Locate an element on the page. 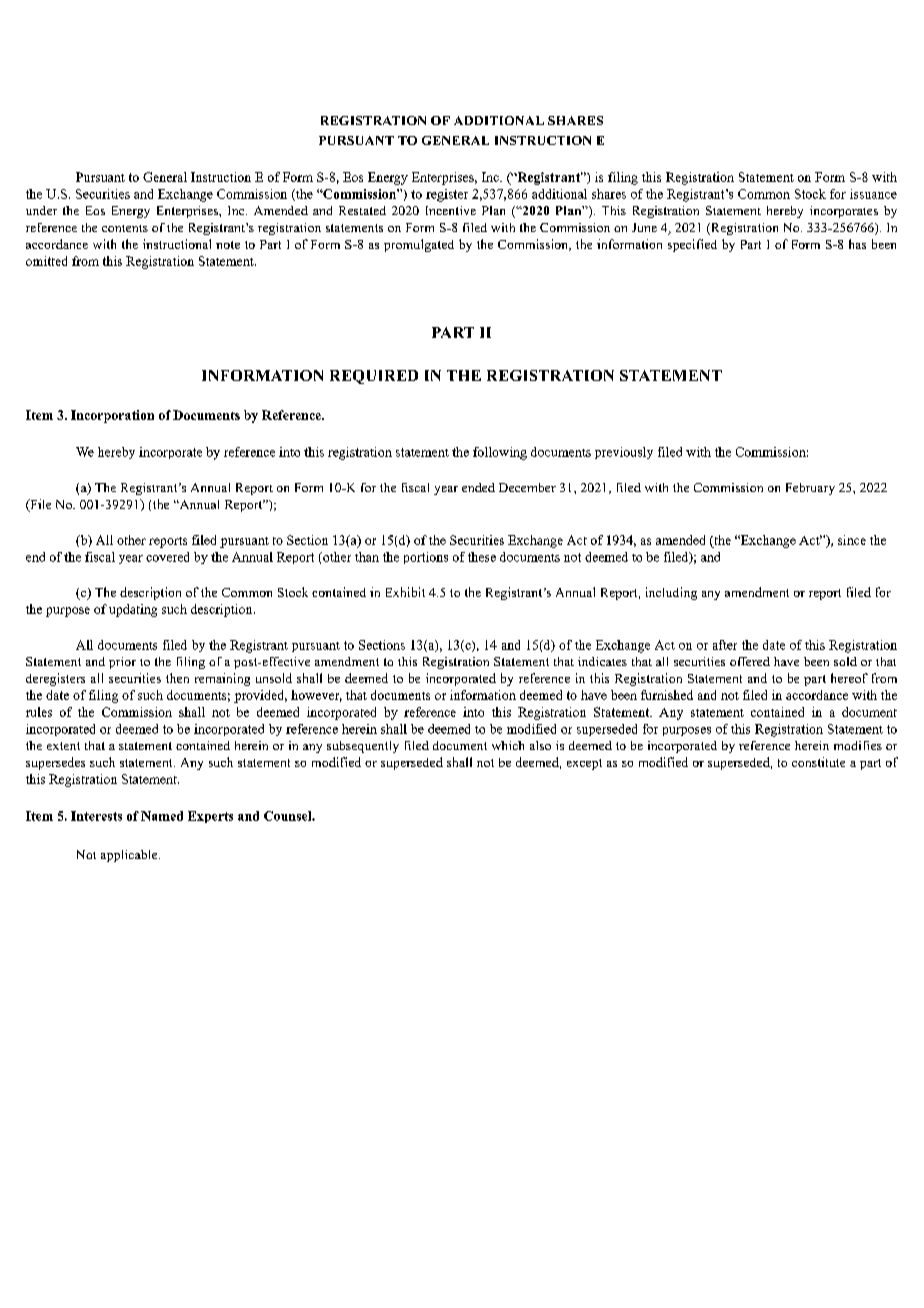 This page has height=1308, width=924. Incentive is located at coordinates (451, 210).
